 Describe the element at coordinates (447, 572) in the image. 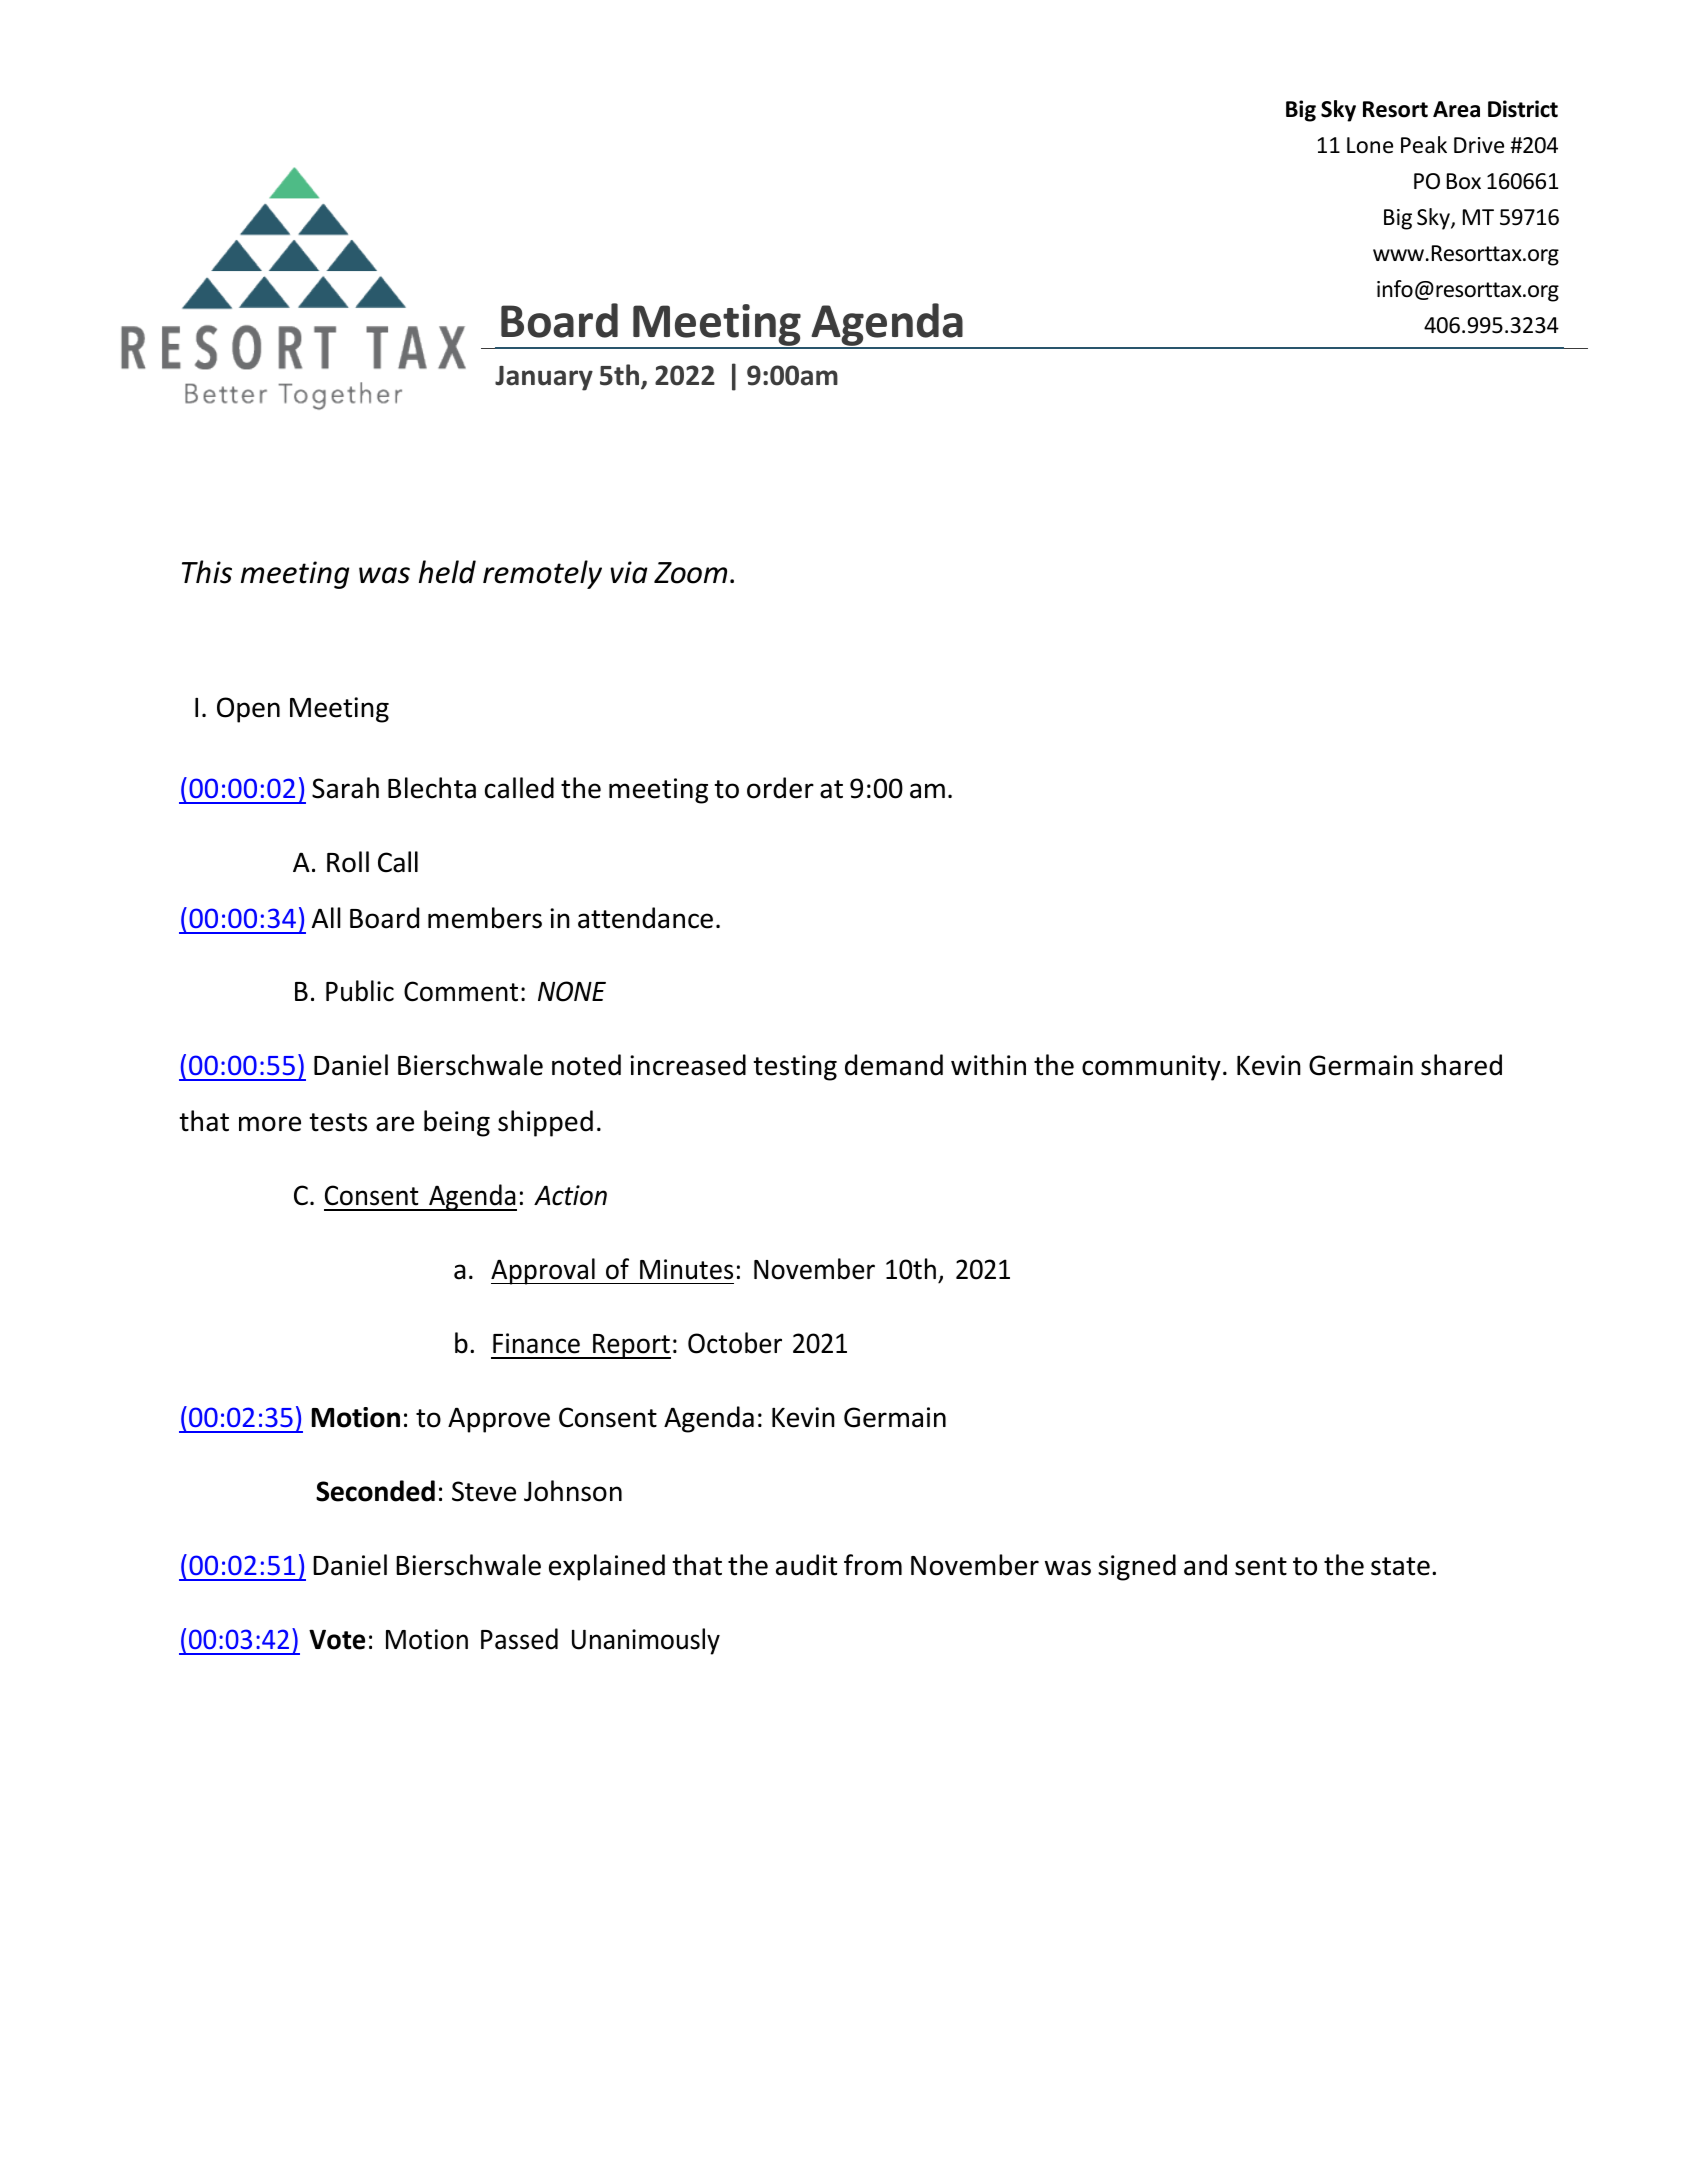

I see `held` at that location.
